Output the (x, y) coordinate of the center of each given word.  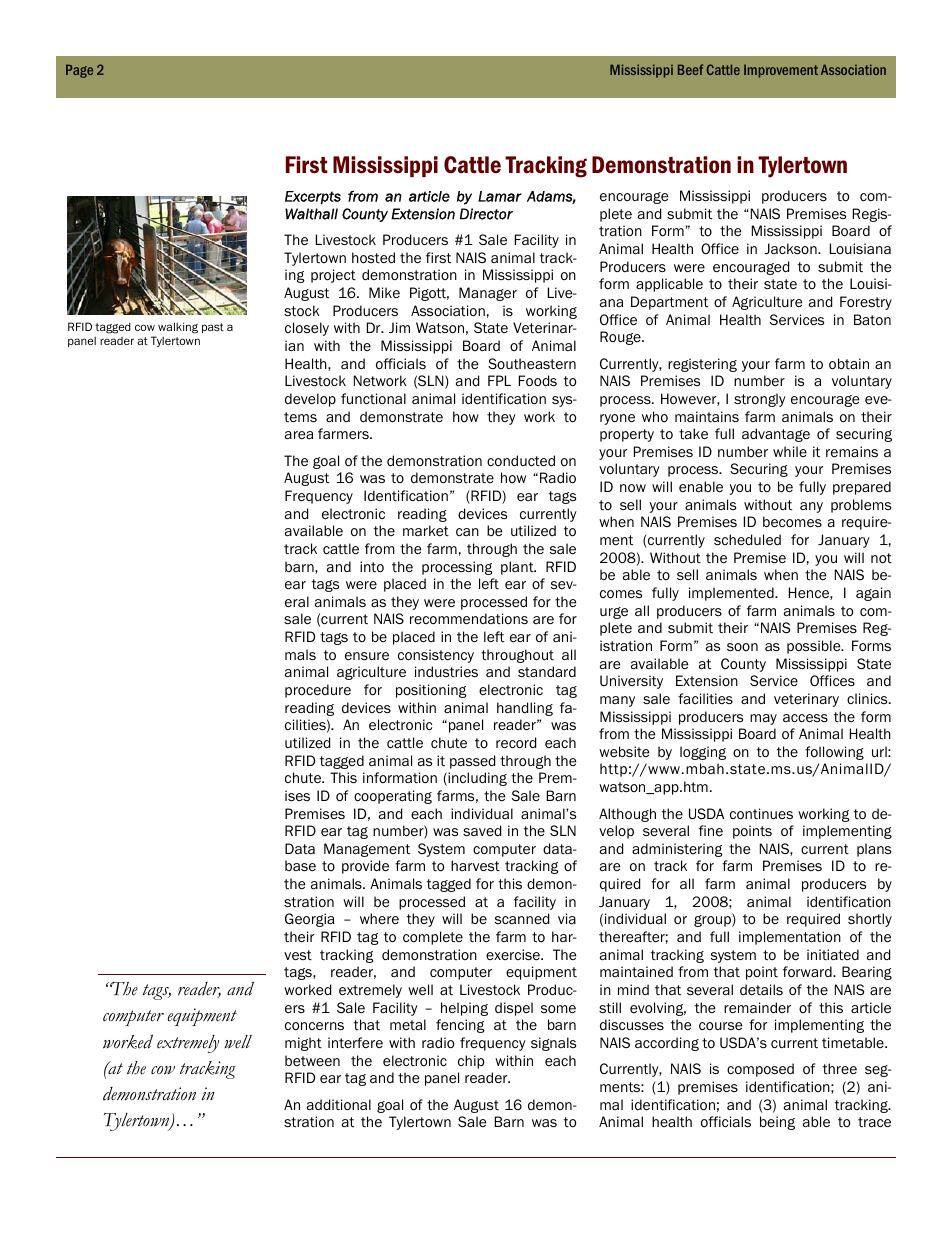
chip (471, 1062)
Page (79, 71)
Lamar (500, 196)
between (312, 1060)
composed (760, 1070)
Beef (690, 69)
